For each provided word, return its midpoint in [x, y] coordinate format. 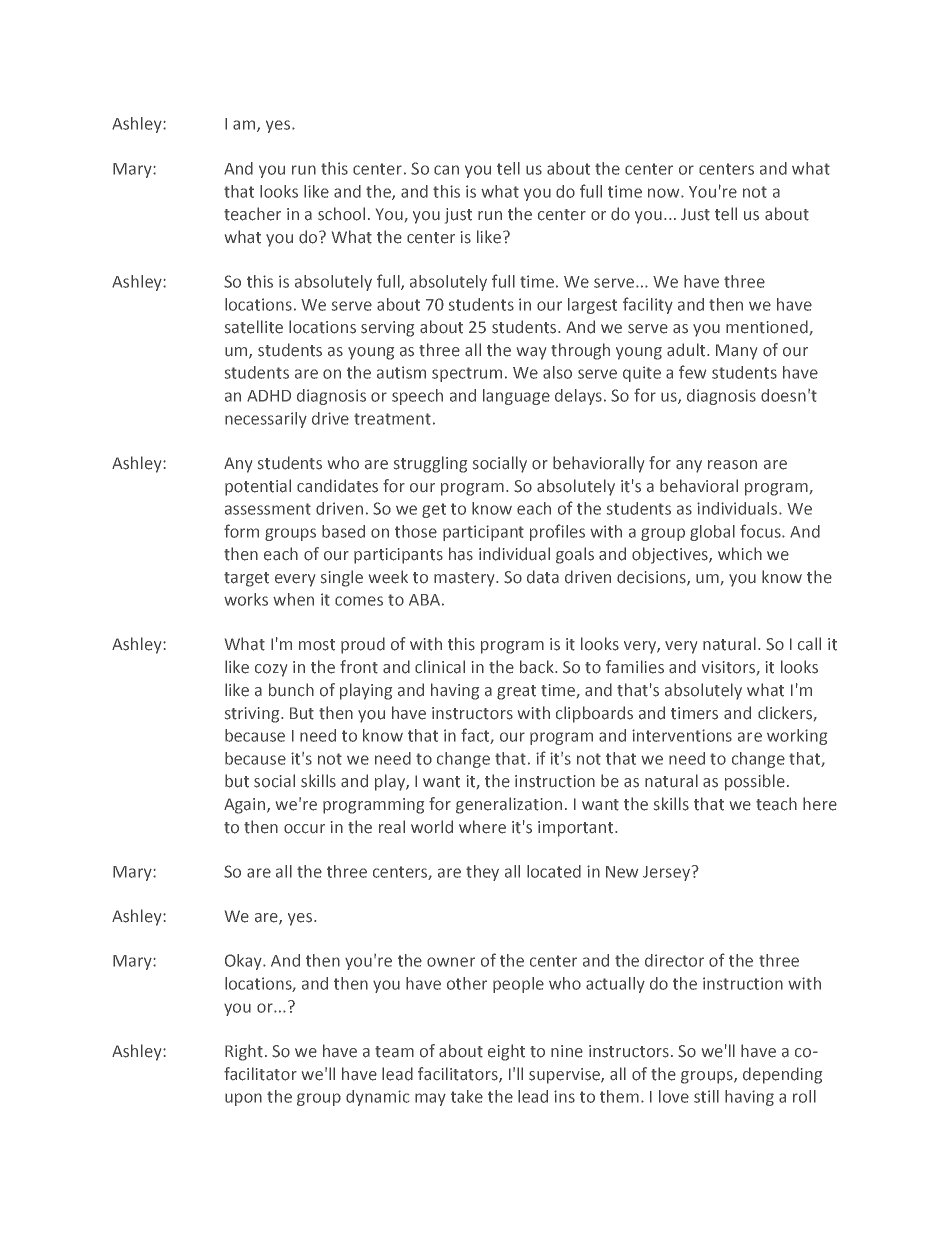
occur [304, 829]
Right [244, 1052]
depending [782, 1075]
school [341, 214]
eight [506, 1052]
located [554, 871]
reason [732, 465]
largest [592, 306]
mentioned [767, 327]
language [516, 397]
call [809, 644]
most [317, 645]
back [538, 666]
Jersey [668, 873]
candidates [337, 486]
